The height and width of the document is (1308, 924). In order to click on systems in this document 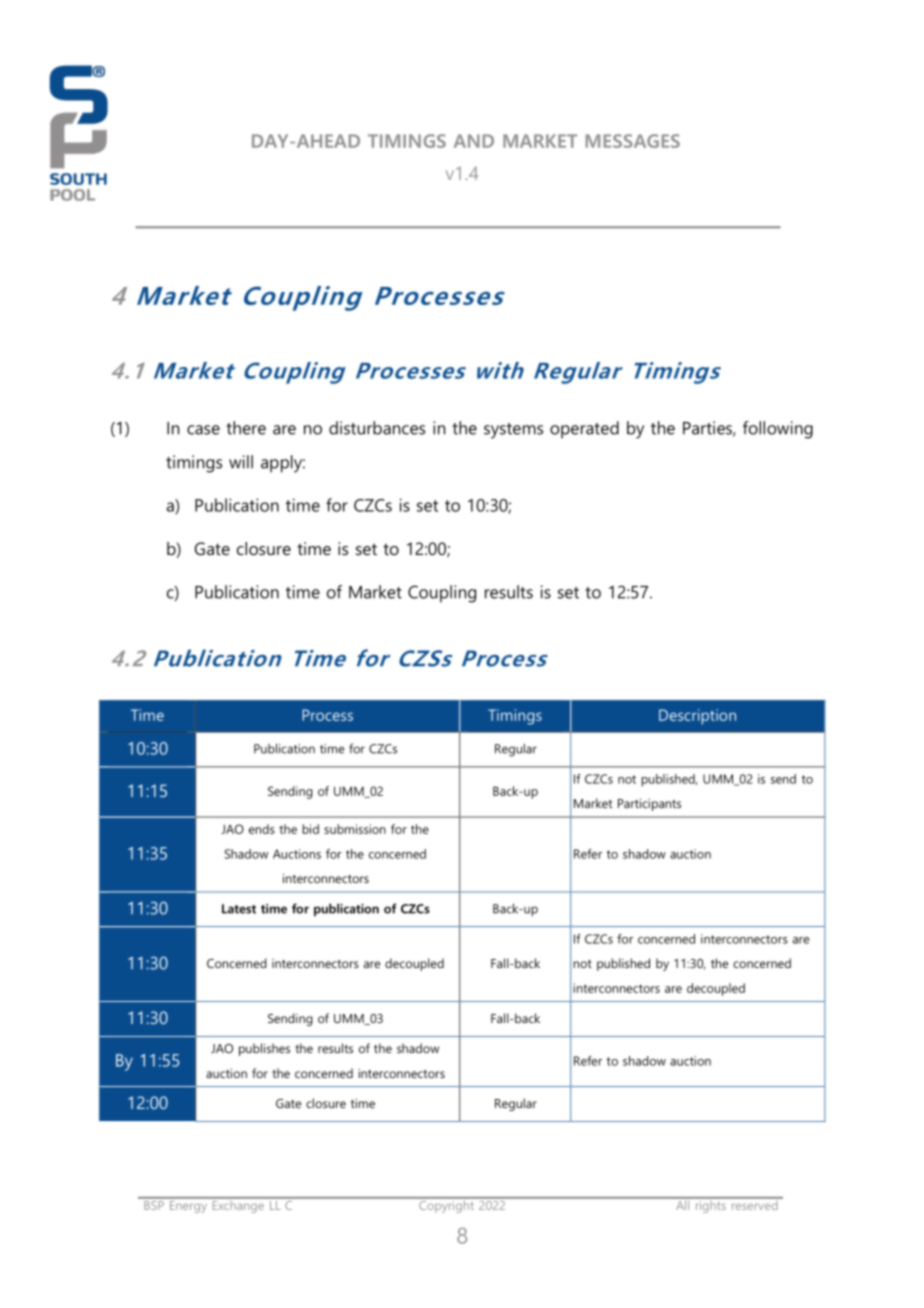, I will do `click(513, 431)`.
